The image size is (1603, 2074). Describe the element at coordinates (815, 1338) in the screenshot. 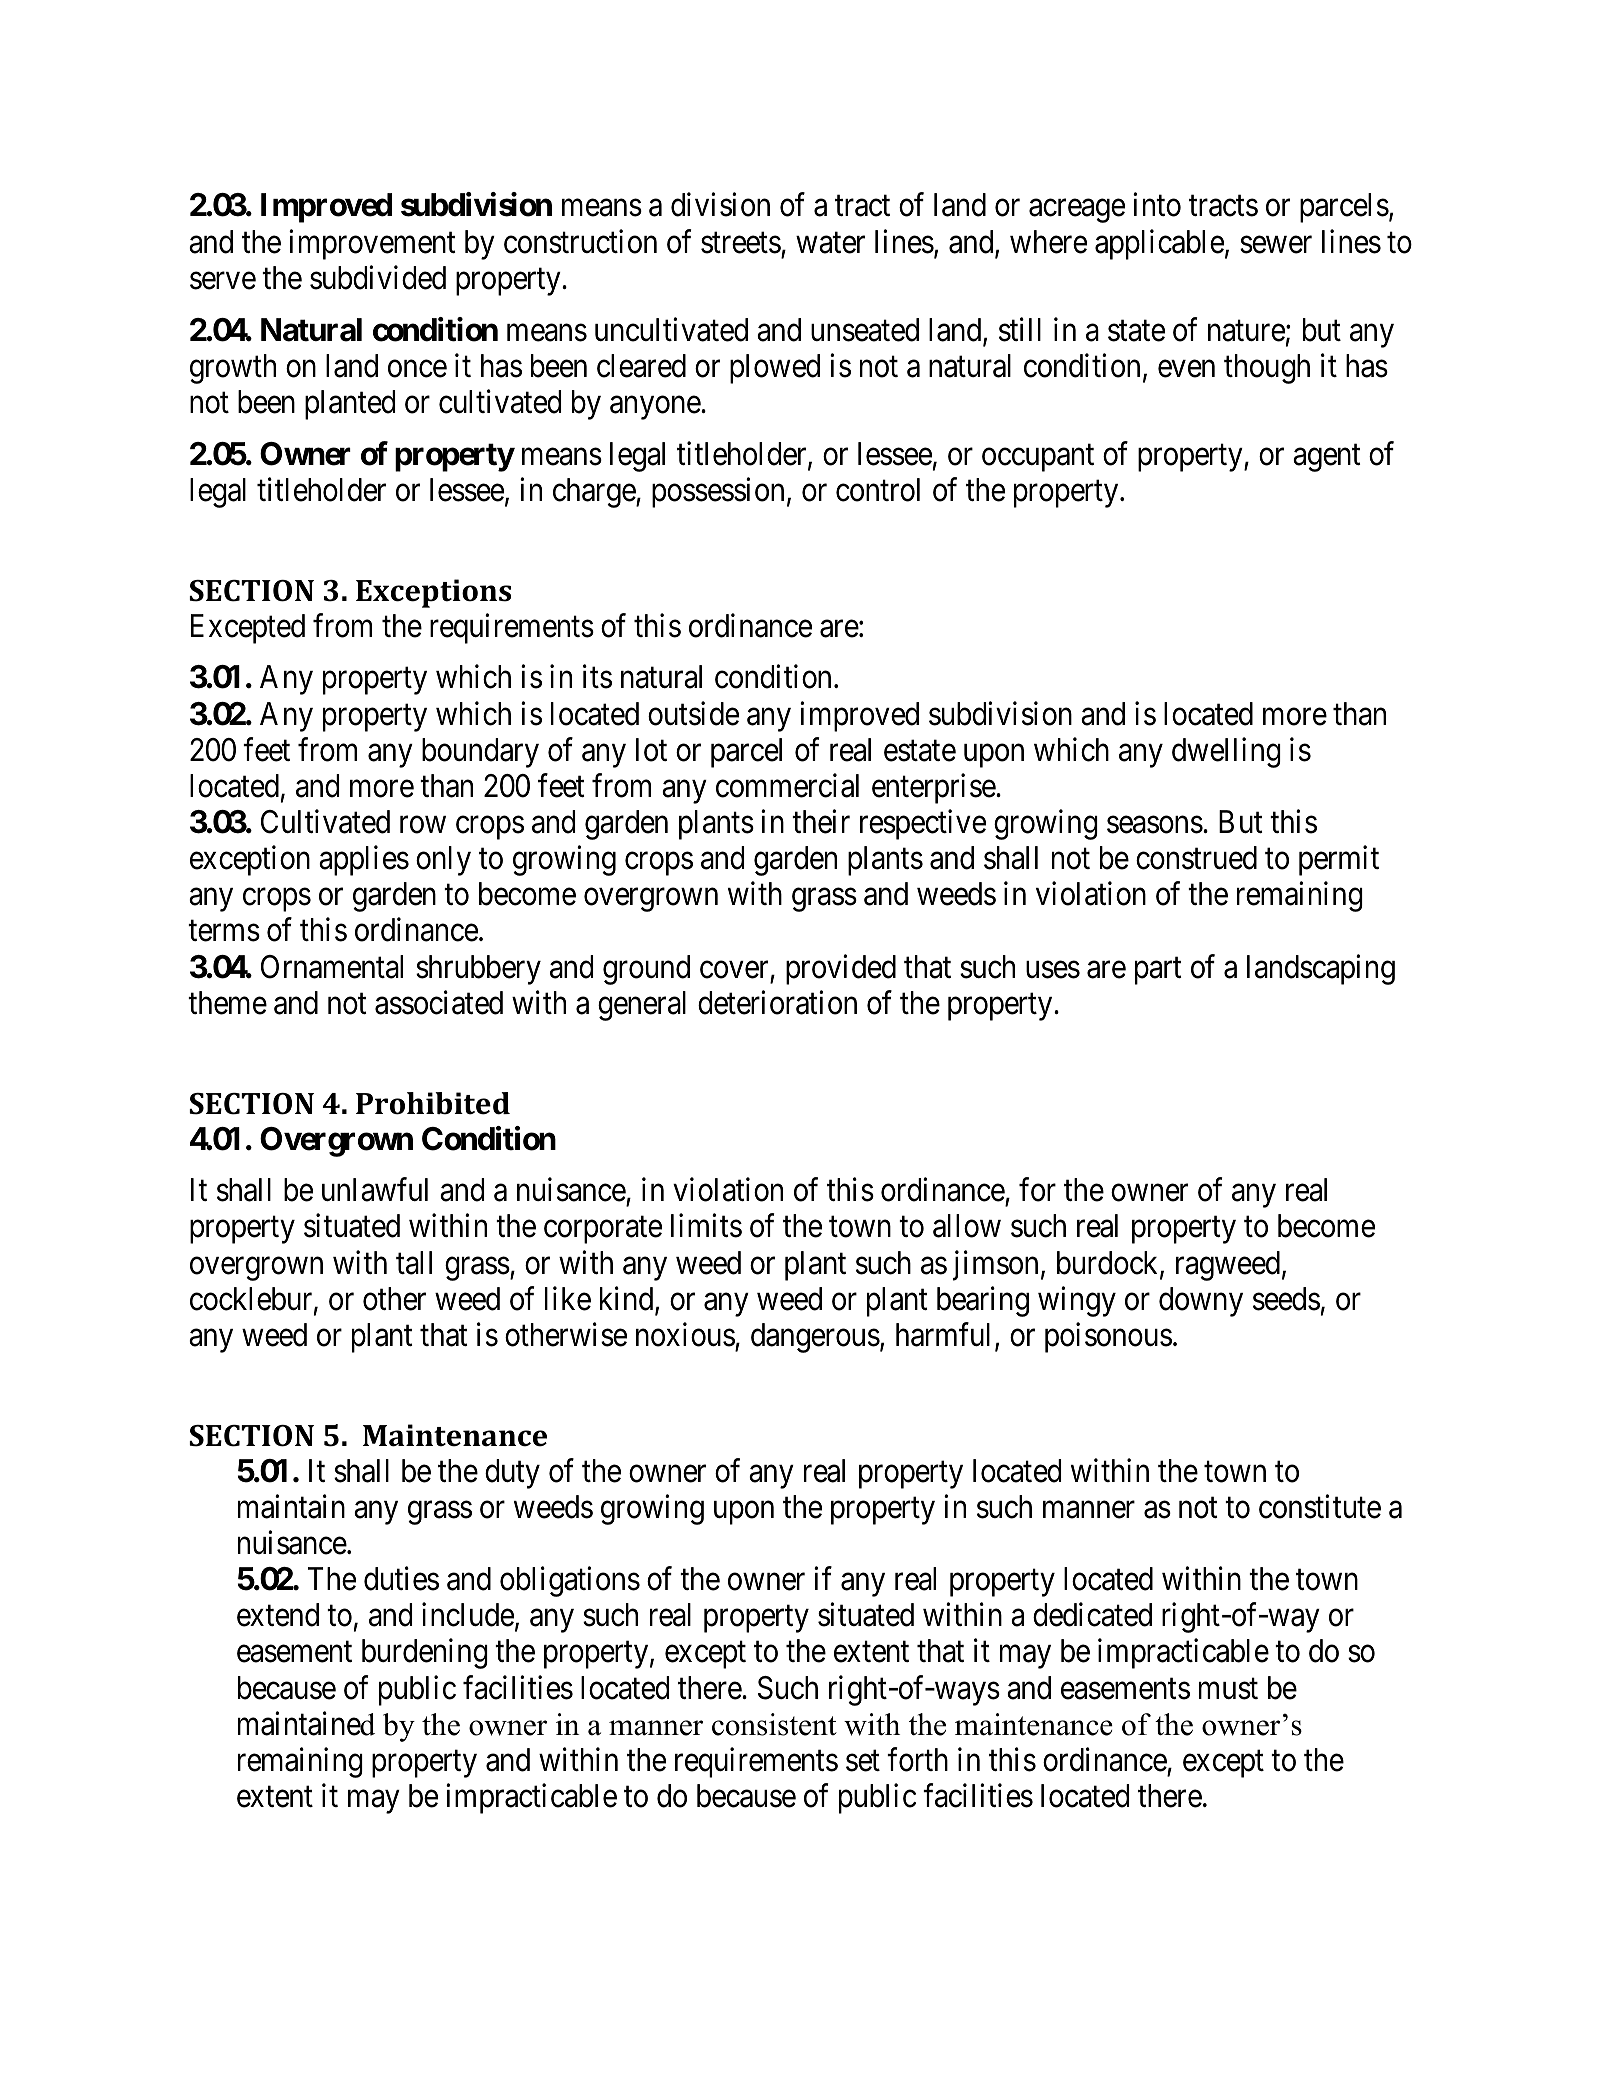

I see `dangerous` at that location.
